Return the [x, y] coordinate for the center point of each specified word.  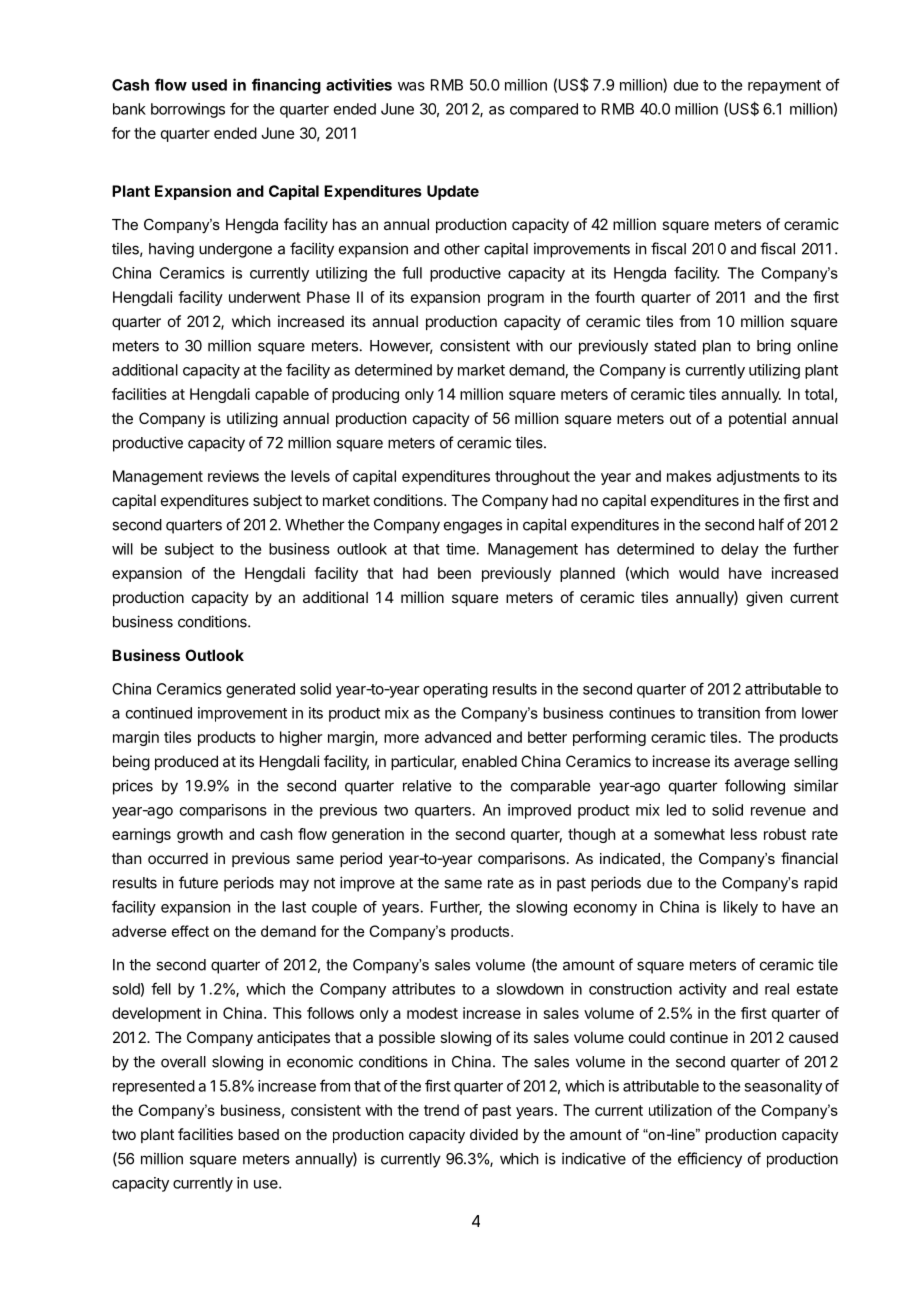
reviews [233, 476]
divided [494, 1134]
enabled [489, 761]
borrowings [188, 110]
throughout [532, 477]
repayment [784, 87]
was [411, 86]
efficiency [710, 1160]
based [258, 1134]
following [755, 787]
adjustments [758, 477]
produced [186, 762]
